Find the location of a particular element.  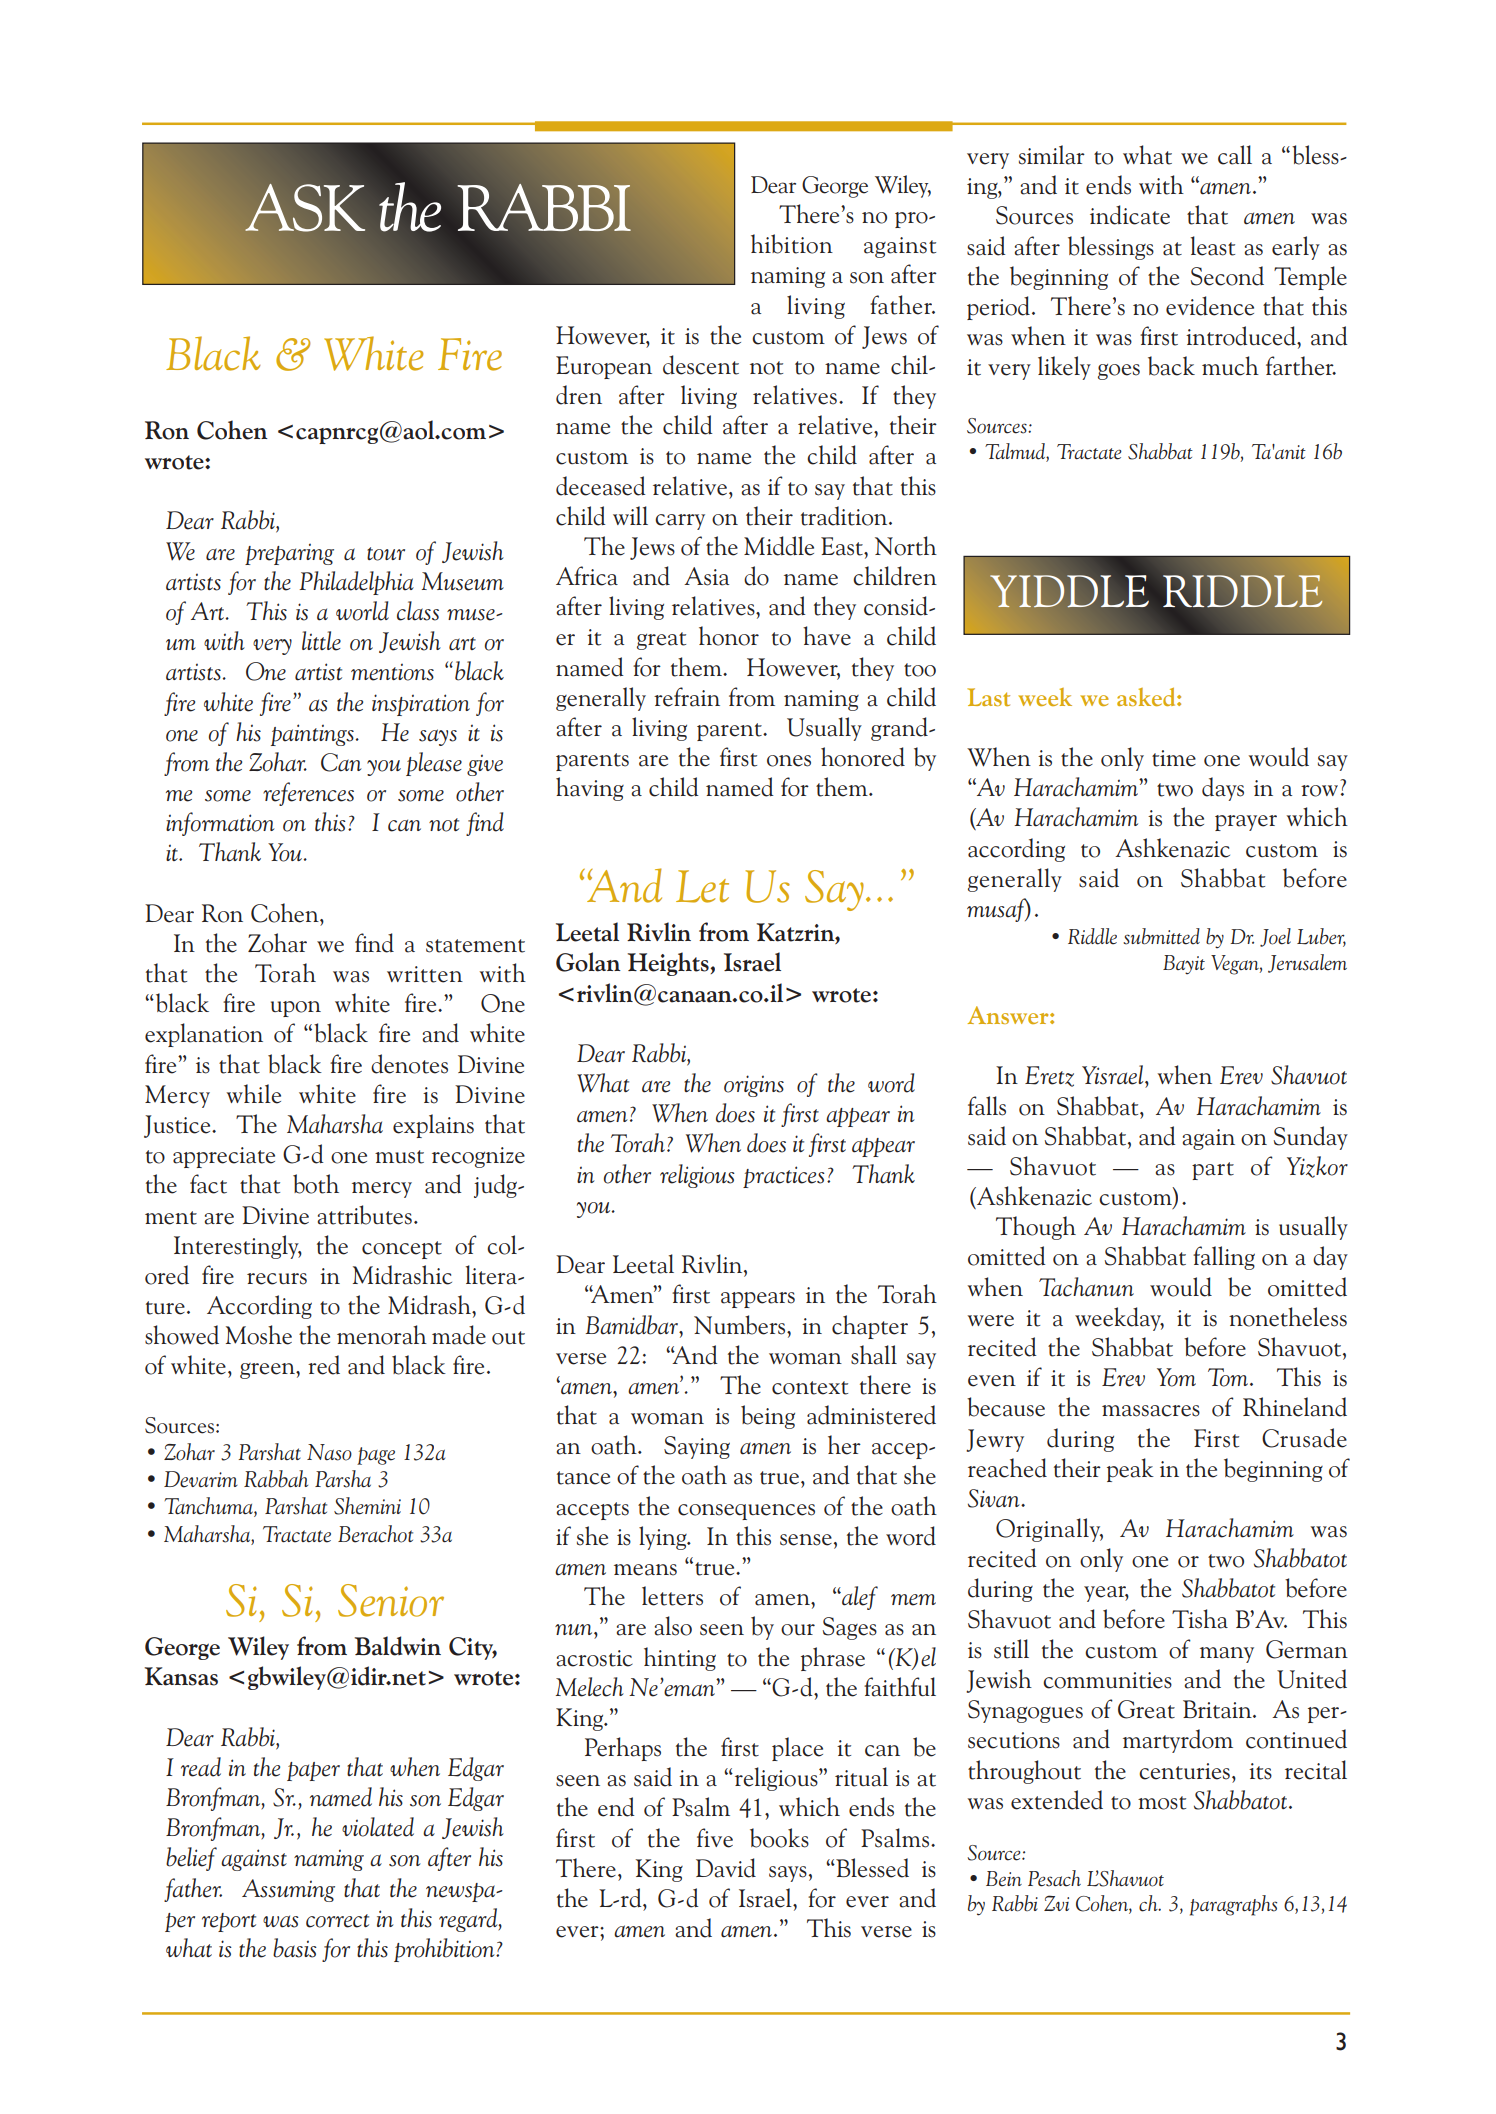

consequences is located at coordinates (746, 1512).
